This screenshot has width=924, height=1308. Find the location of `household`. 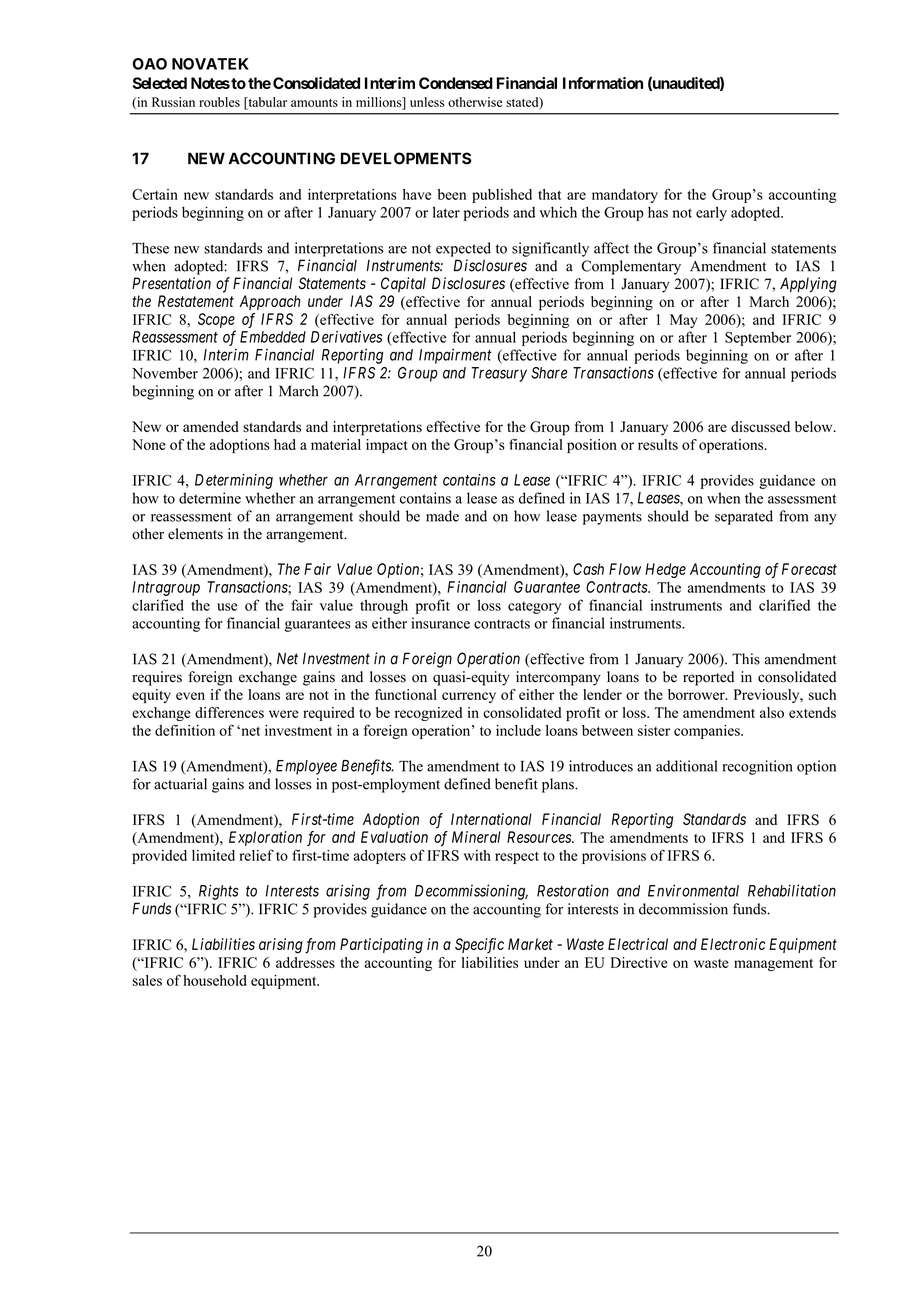

household is located at coordinates (215, 980).
